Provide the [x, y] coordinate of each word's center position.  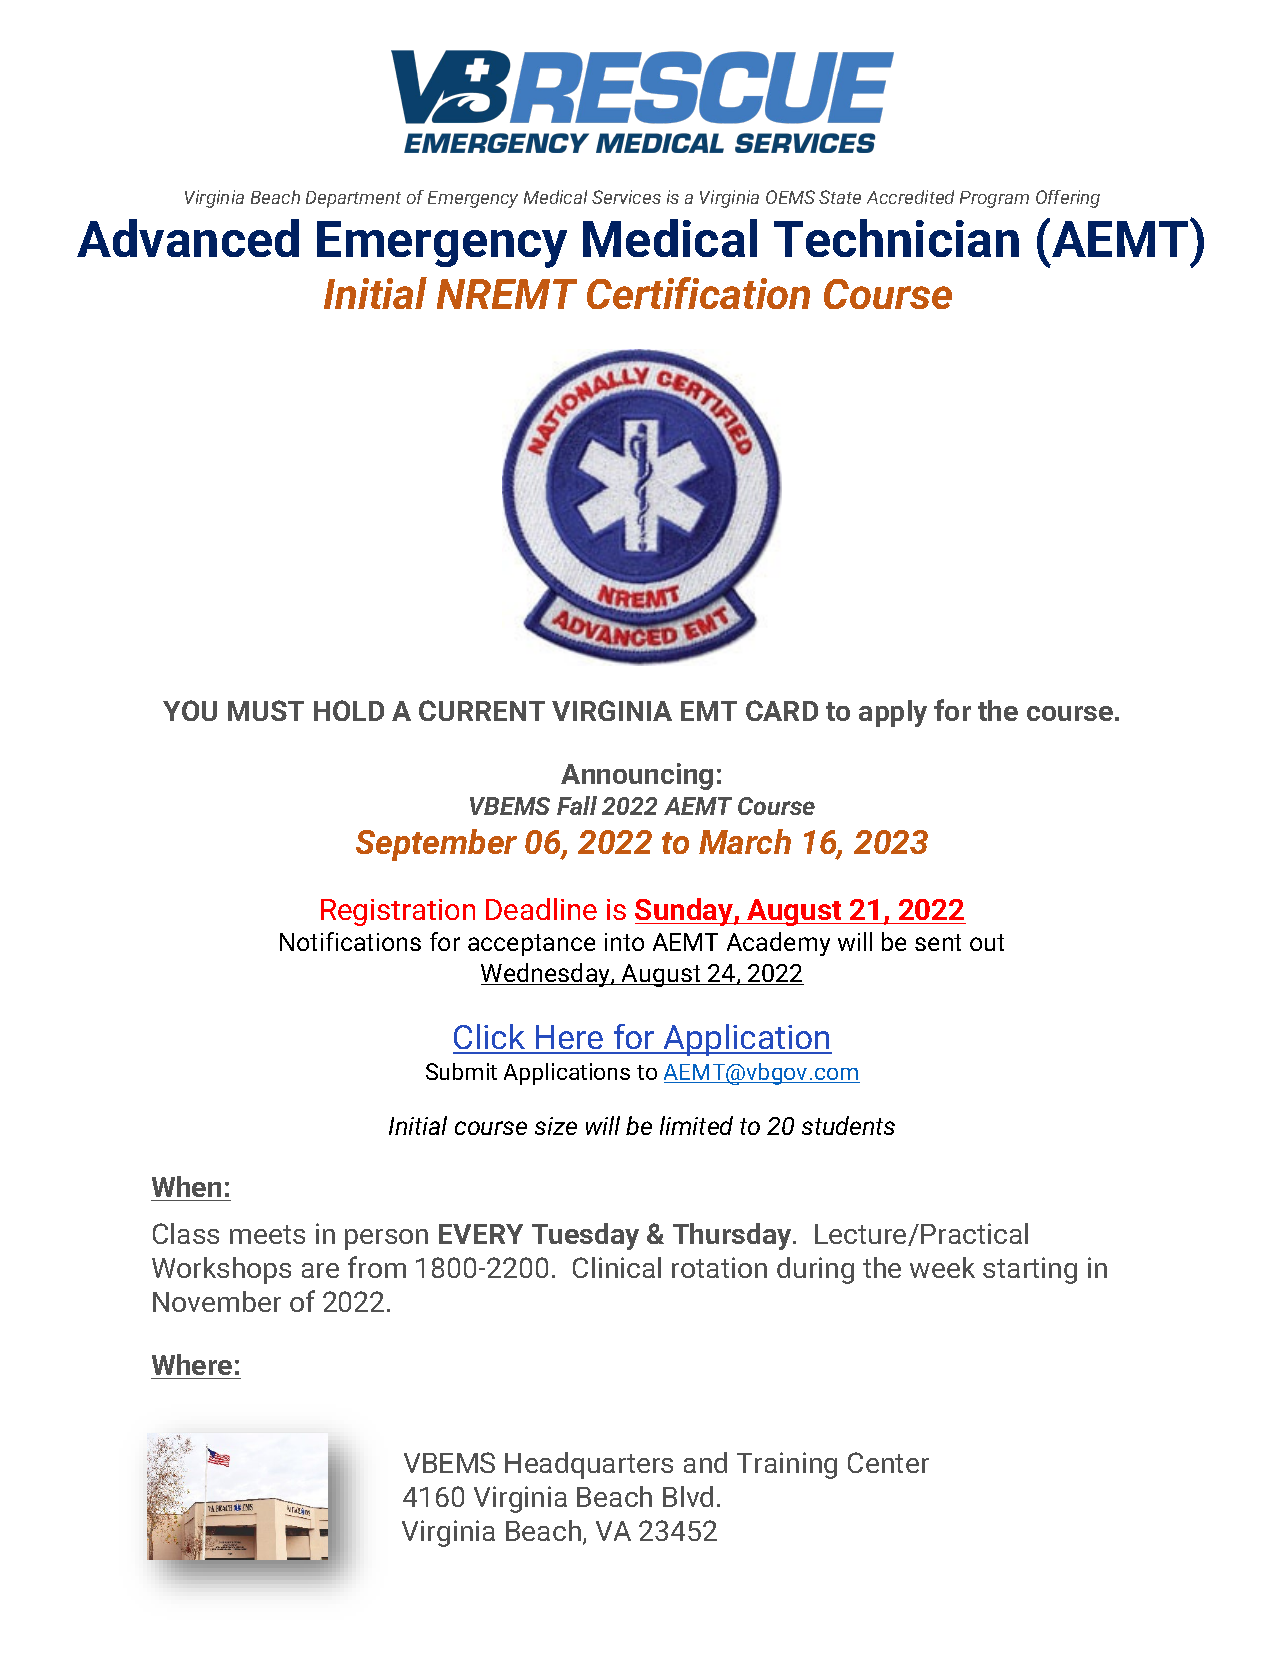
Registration [398, 912]
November [217, 1301]
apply [893, 713]
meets [267, 1234]
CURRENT [482, 710]
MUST [266, 710]
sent [938, 942]
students [848, 1125]
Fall [577, 805]
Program [994, 199]
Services [626, 197]
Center [888, 1462]
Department [353, 199]
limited [696, 1125]
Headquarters [589, 1465]
